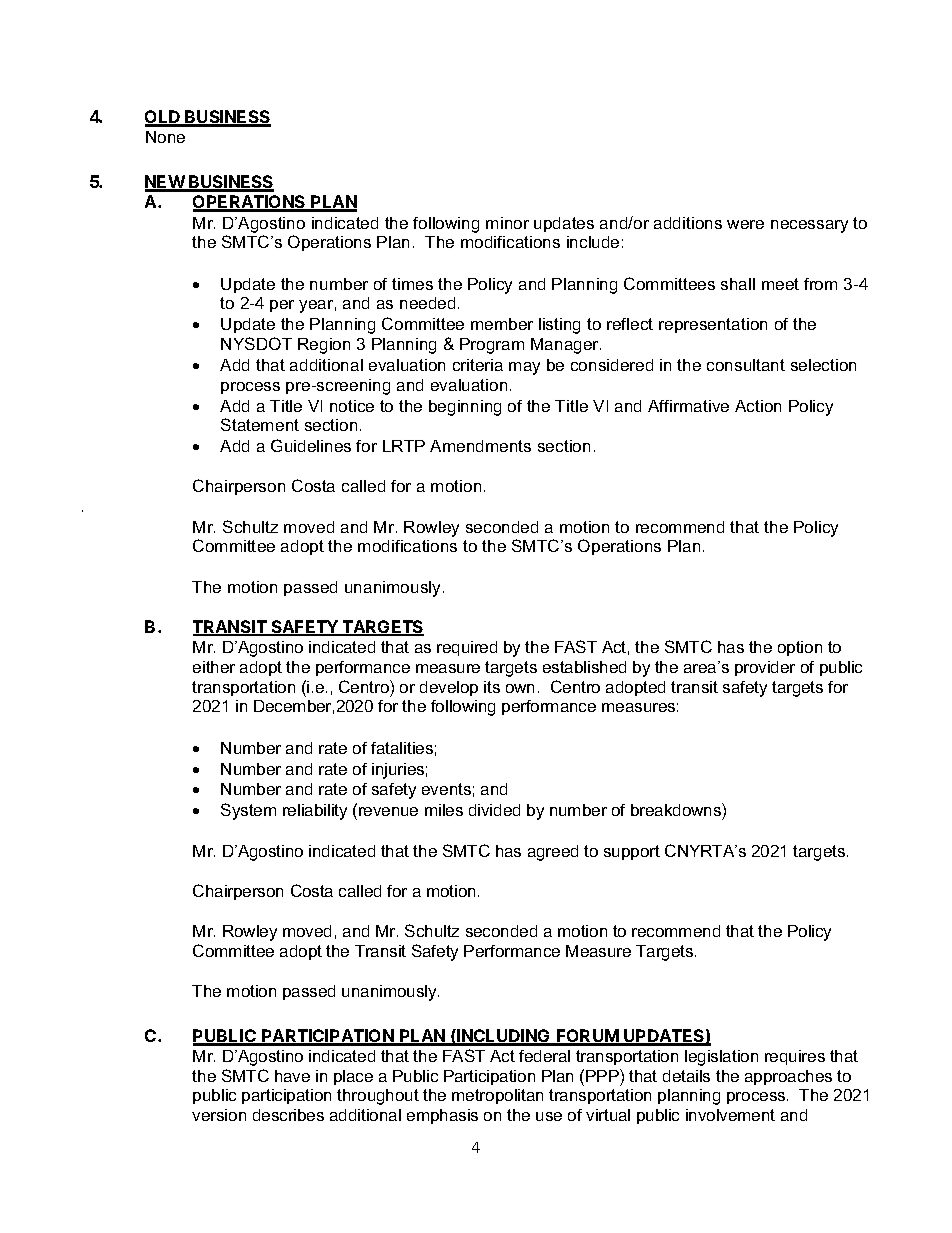  What do you see at coordinates (165, 137) in the screenshot?
I see `None` at bounding box center [165, 137].
